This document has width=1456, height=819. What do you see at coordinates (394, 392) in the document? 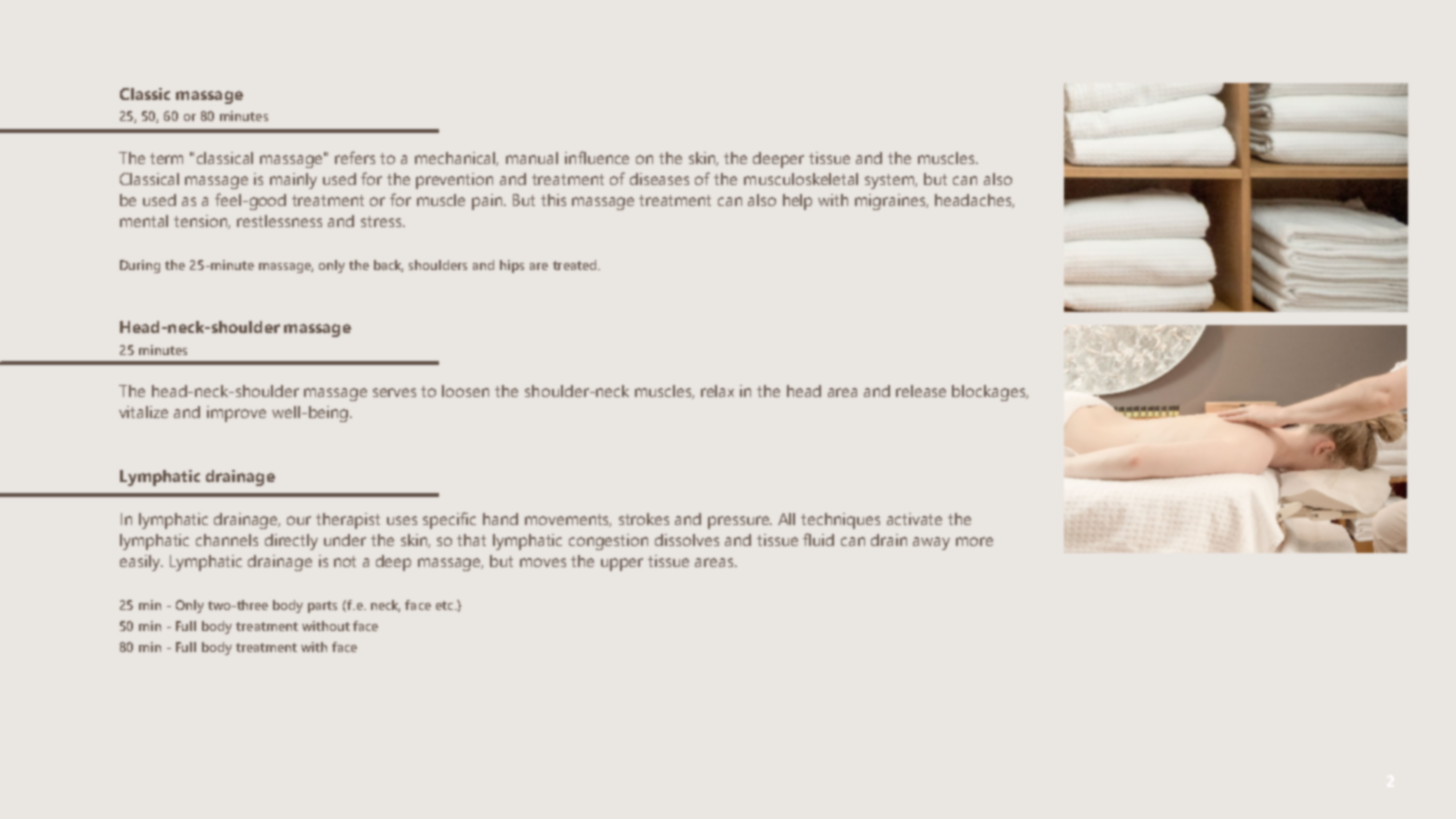
I see `serves` at bounding box center [394, 392].
